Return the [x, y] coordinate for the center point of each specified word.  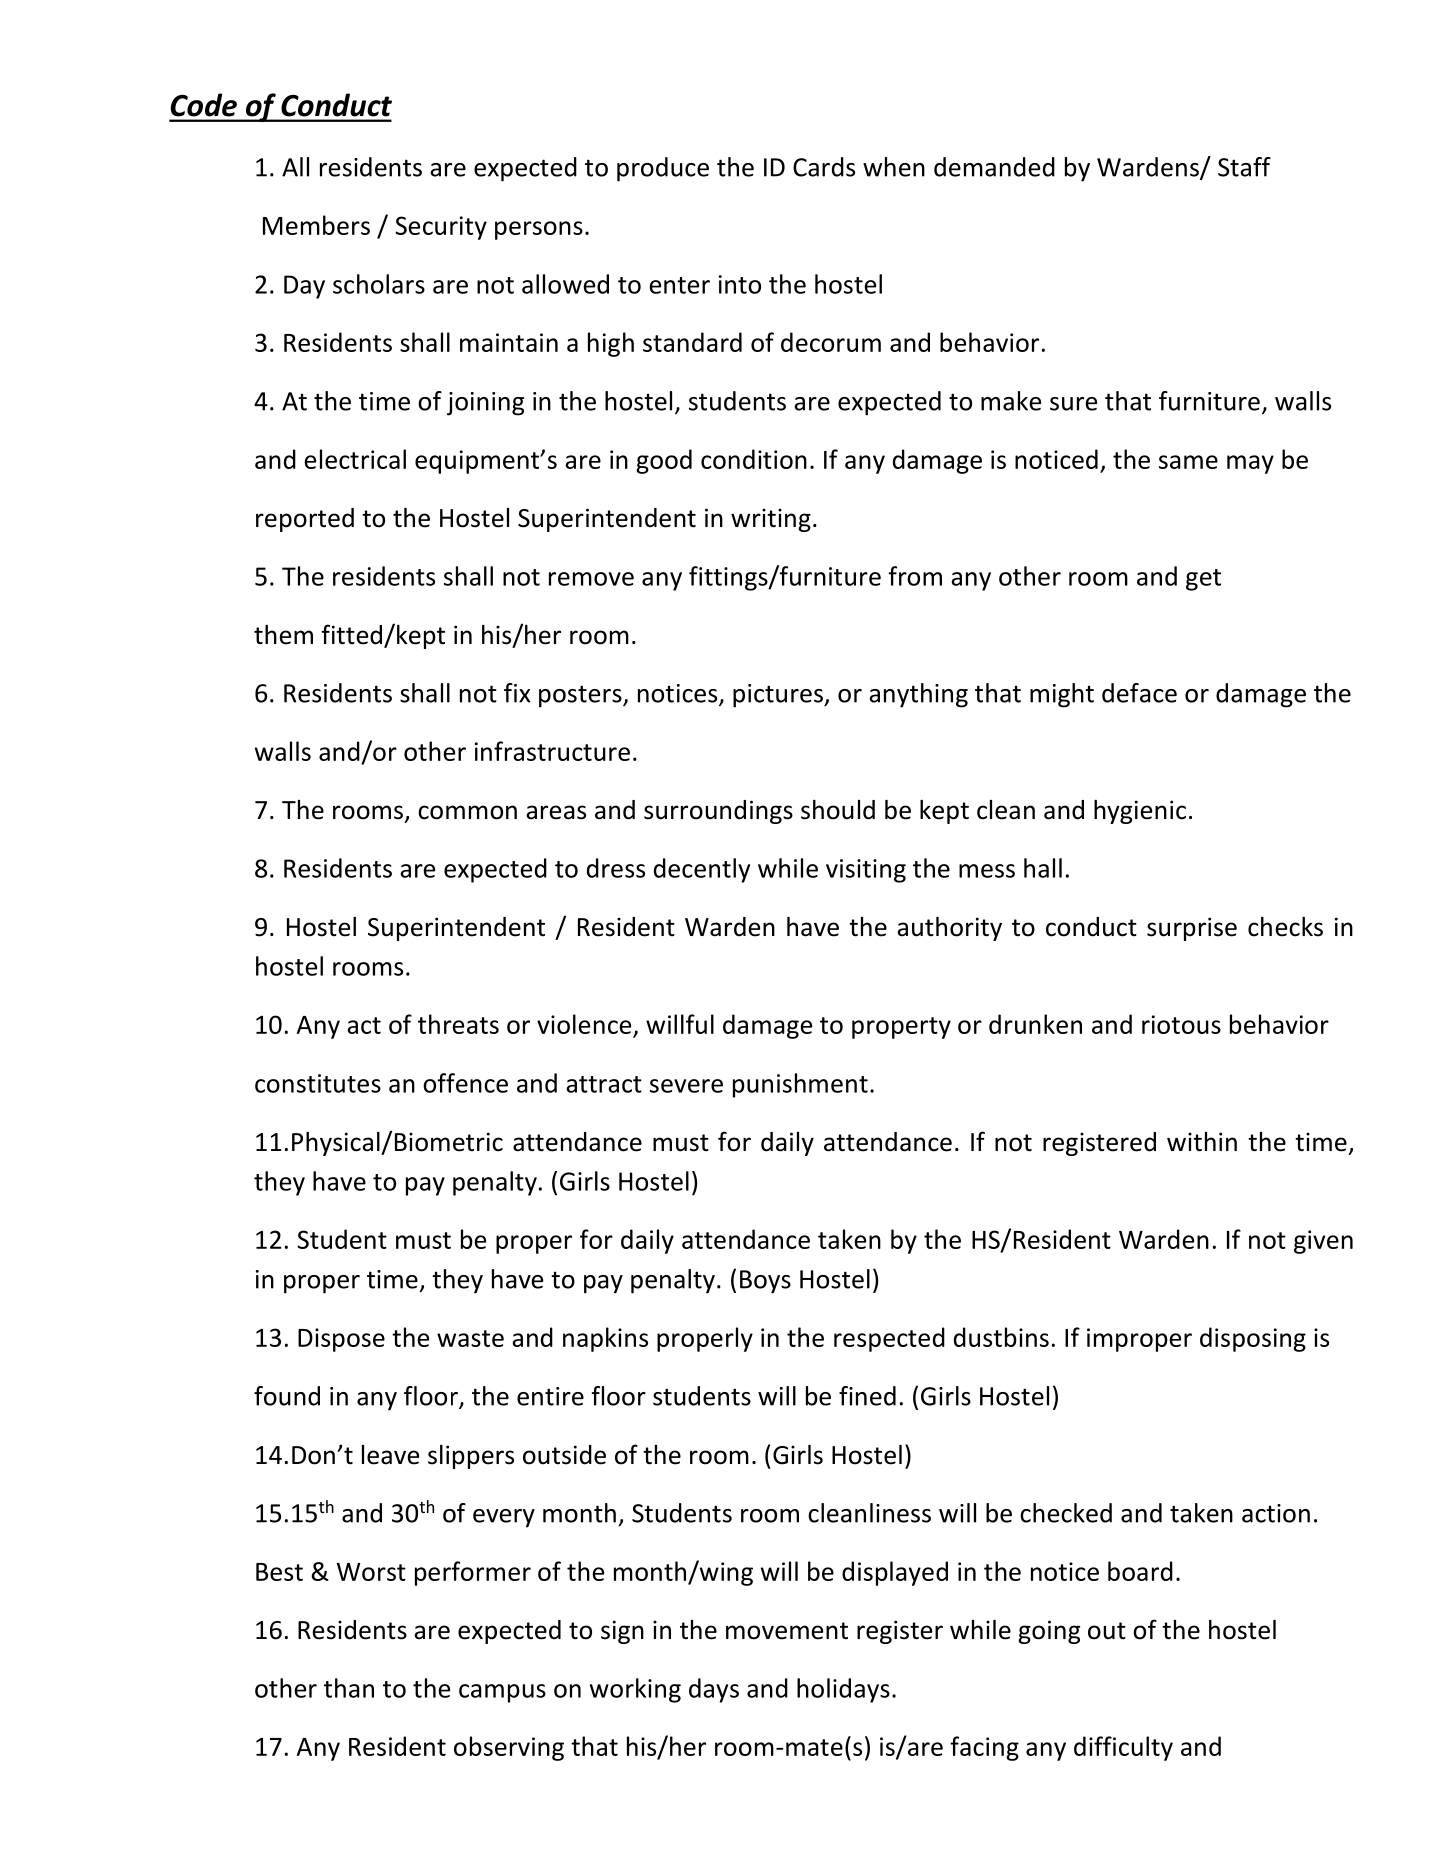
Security [441, 228]
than [349, 1688]
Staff [1244, 167]
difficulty [1123, 1748]
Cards [824, 167]
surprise [1192, 929]
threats [458, 1024]
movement [787, 1631]
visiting [866, 871]
